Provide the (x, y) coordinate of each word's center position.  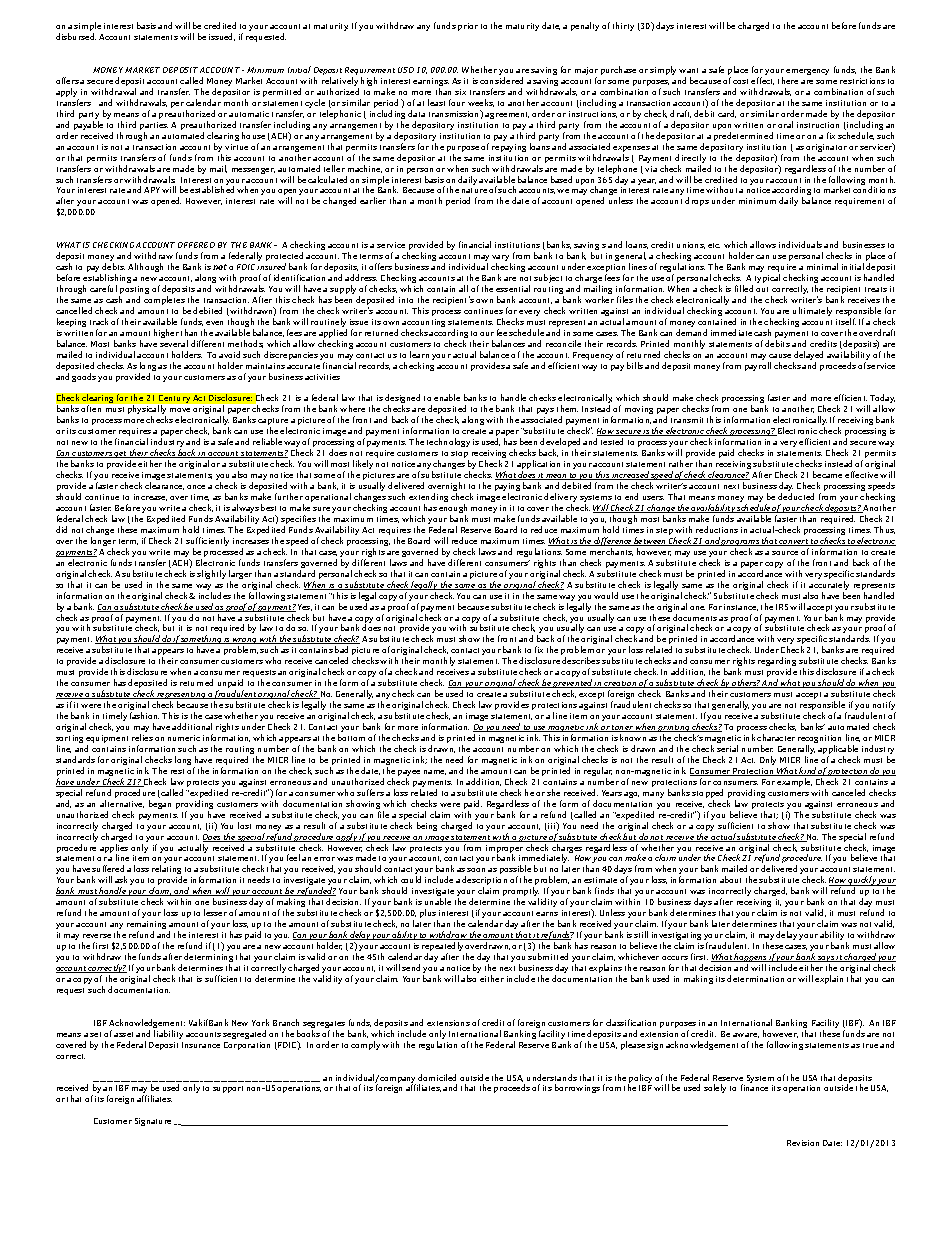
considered (501, 80)
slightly (211, 574)
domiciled (437, 1077)
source (785, 553)
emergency (807, 72)
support (228, 1089)
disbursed (76, 36)
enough (453, 510)
